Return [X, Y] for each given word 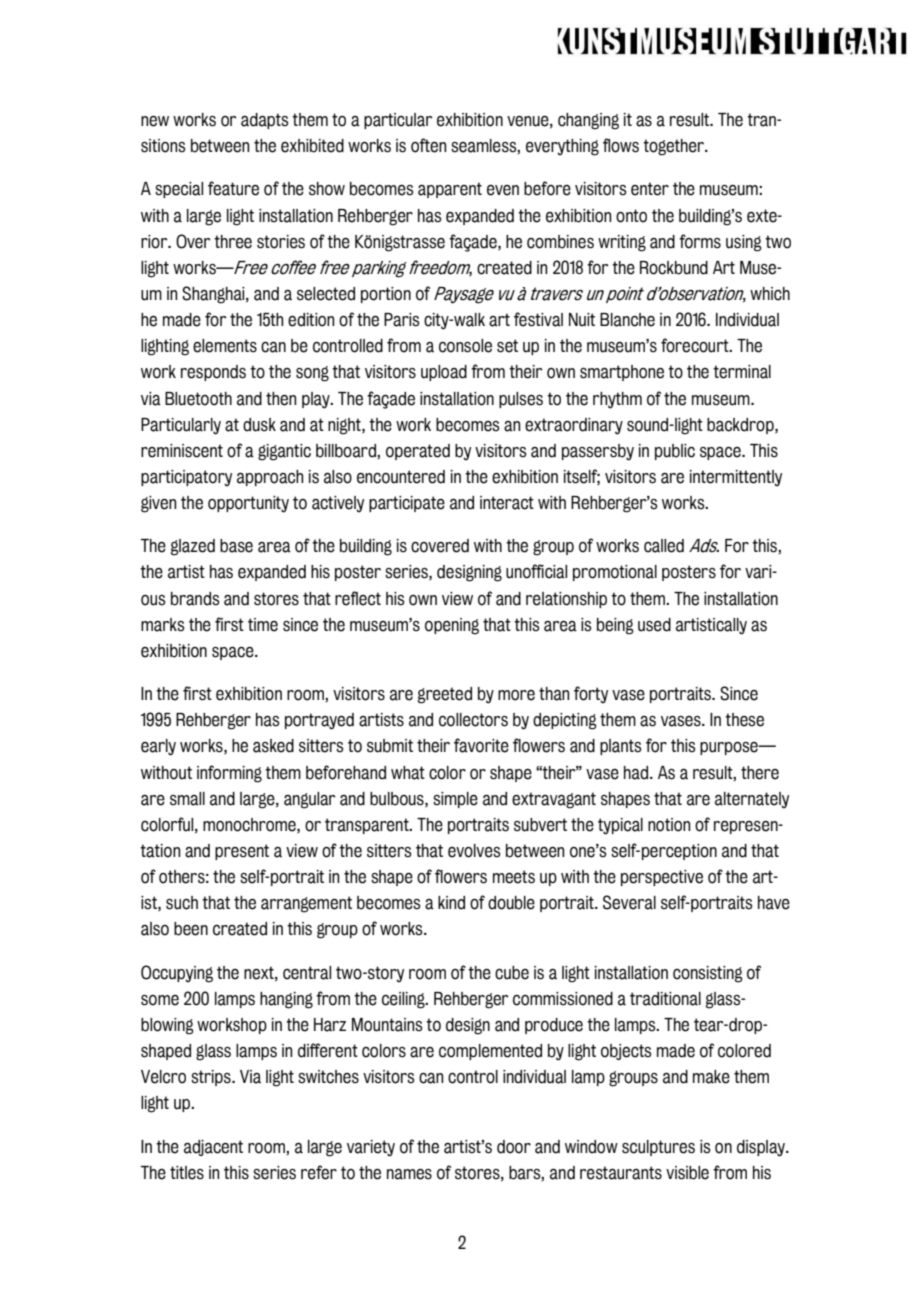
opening [452, 626]
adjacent [213, 1148]
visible [687, 1173]
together [674, 147]
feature [233, 188]
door [514, 1147]
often [428, 145]
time [263, 625]
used [654, 625]
